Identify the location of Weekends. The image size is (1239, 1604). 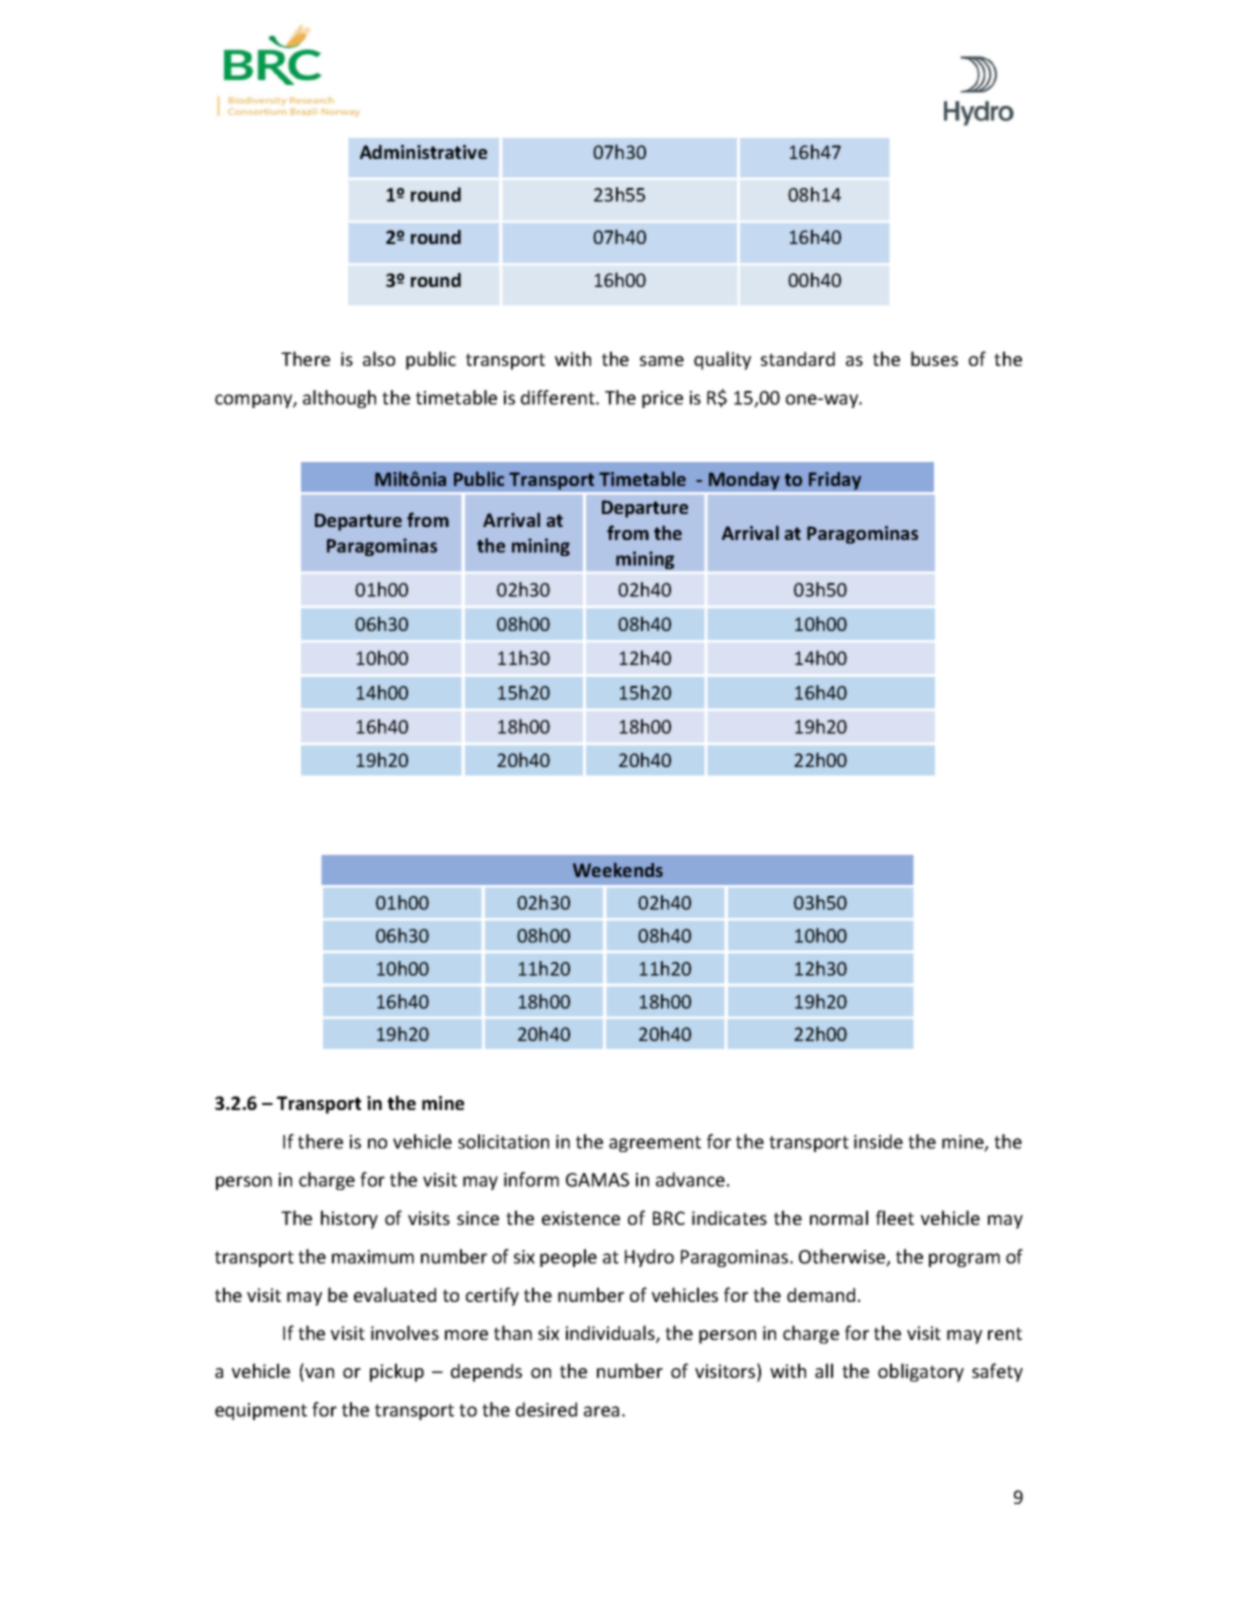
(618, 870).
